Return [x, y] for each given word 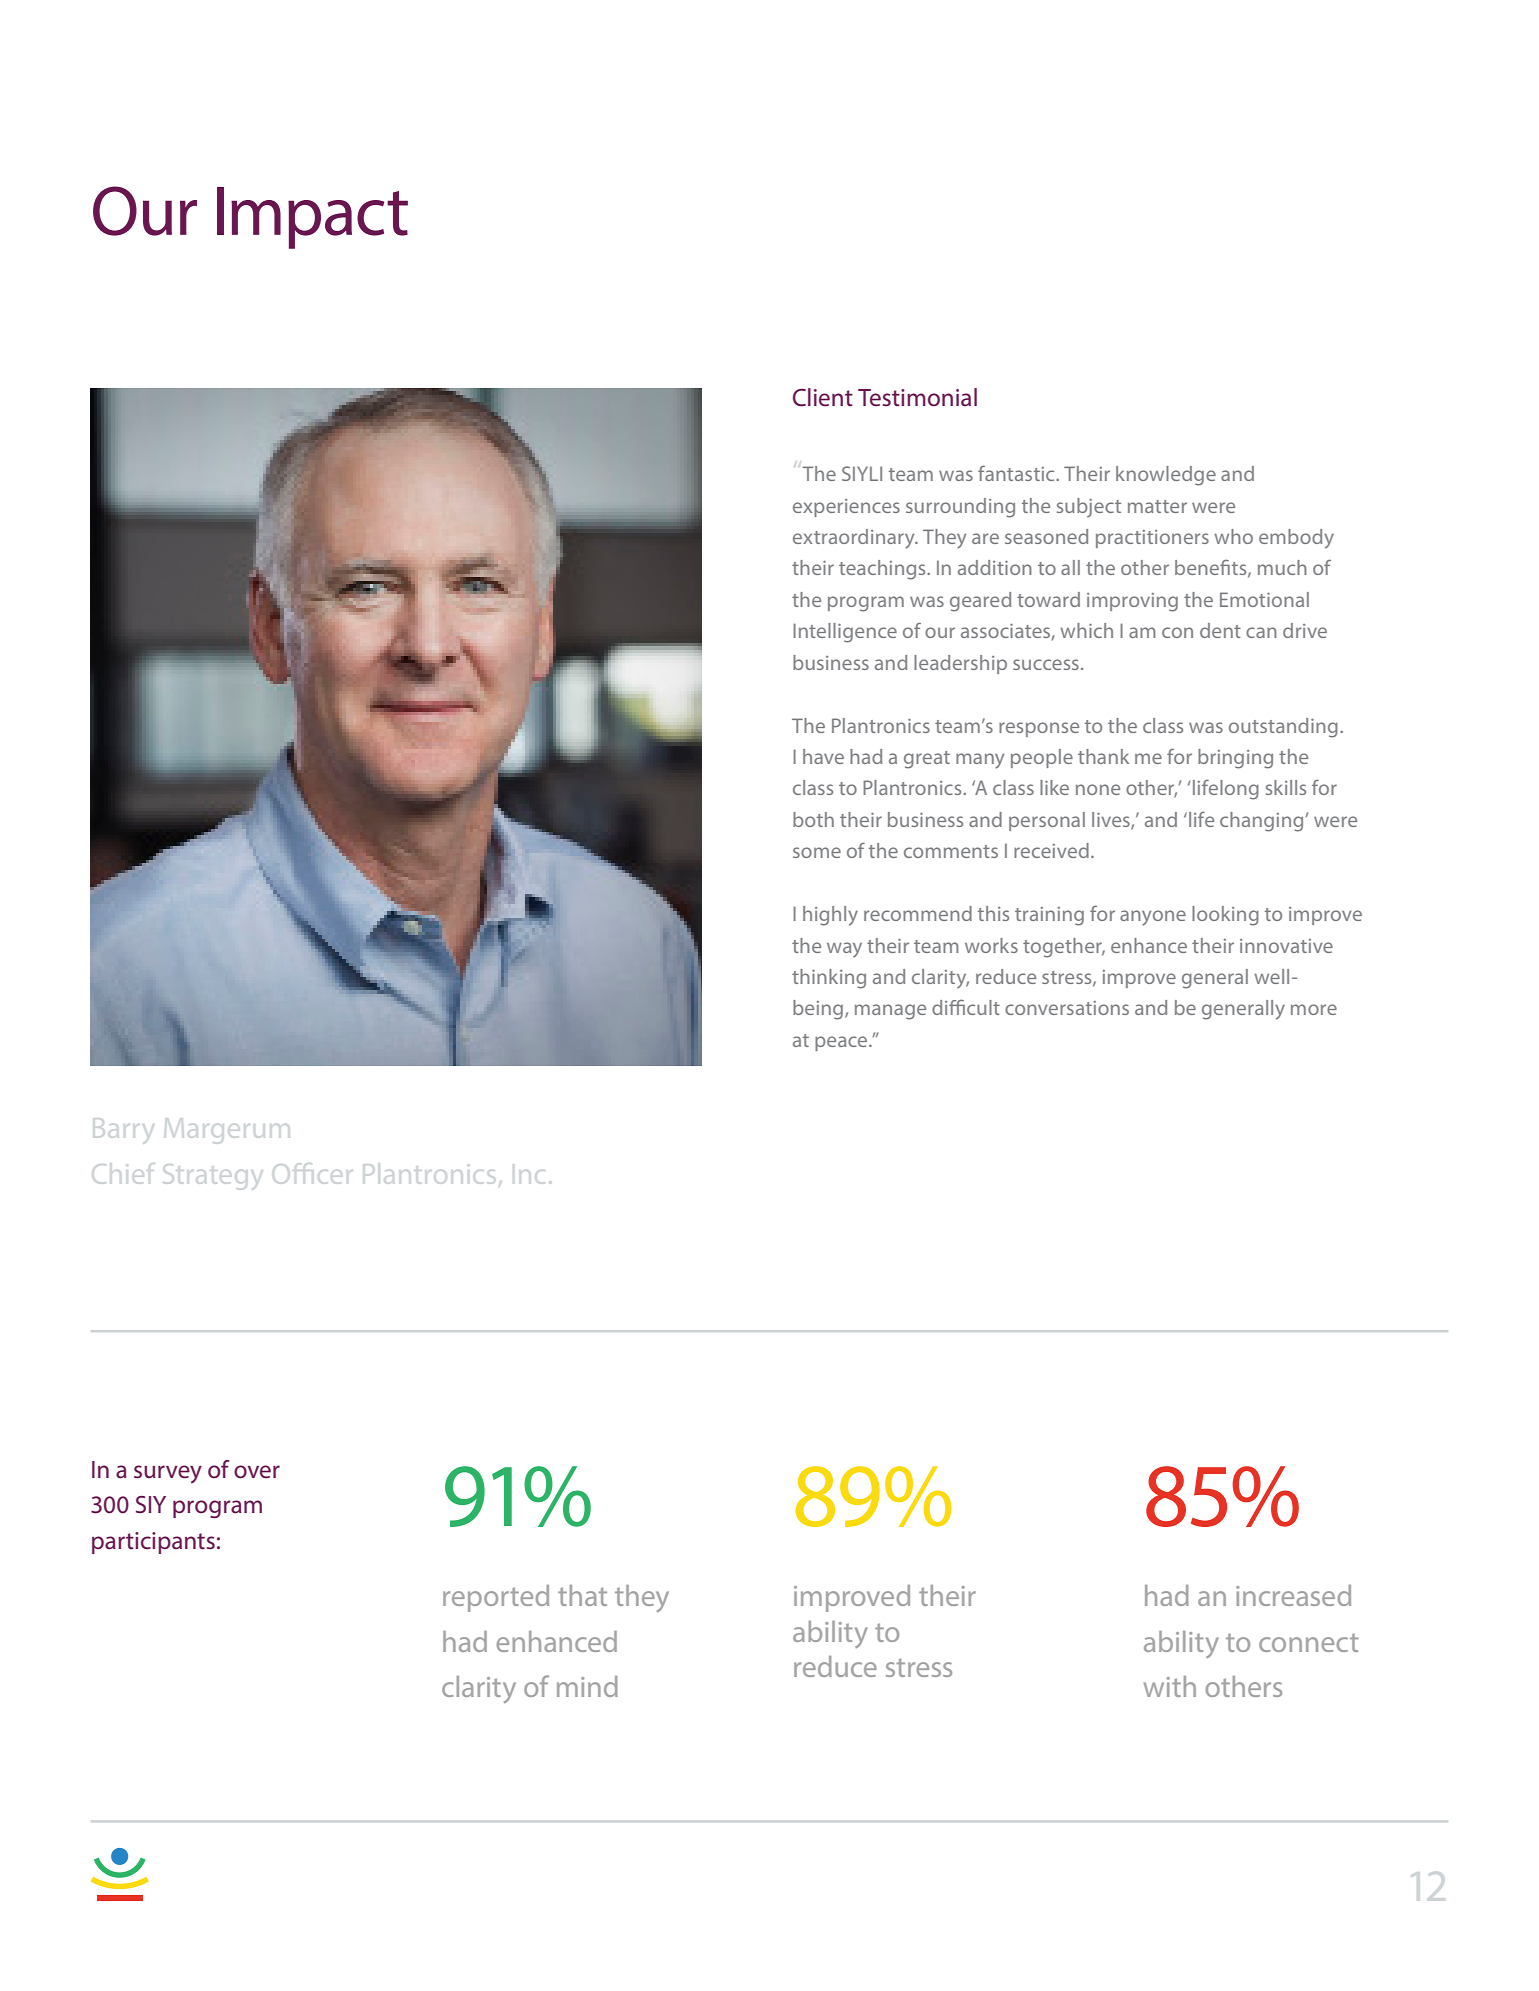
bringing [1235, 759]
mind [587, 1686]
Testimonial [917, 397]
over [257, 1472]
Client [823, 397]
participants [153, 1543]
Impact [312, 218]
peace [842, 1043]
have [823, 756]
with [1170, 1686]
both [813, 819]
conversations [1067, 1008]
